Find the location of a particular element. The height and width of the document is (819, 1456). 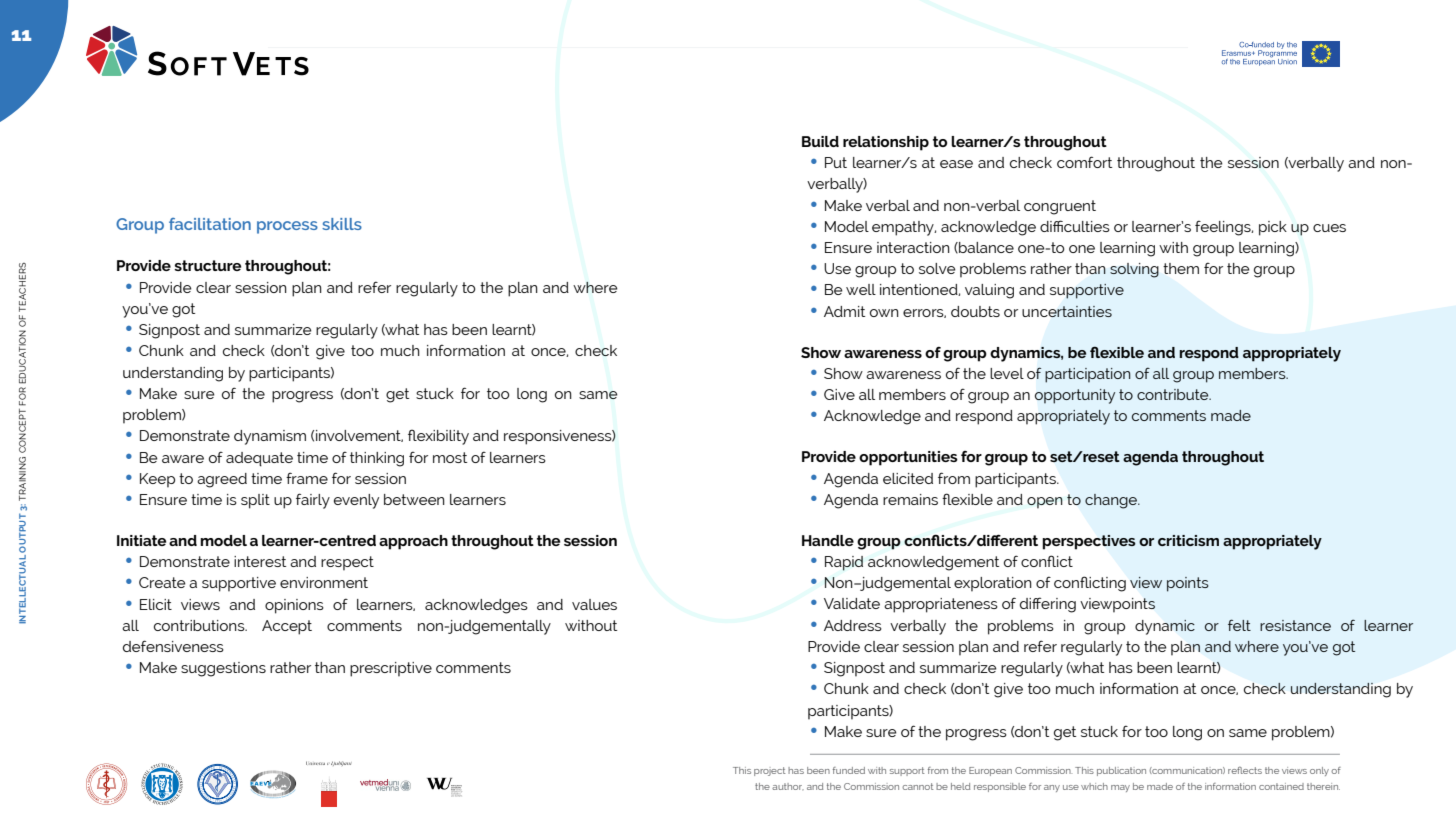

suggestions is located at coordinates (223, 669).
